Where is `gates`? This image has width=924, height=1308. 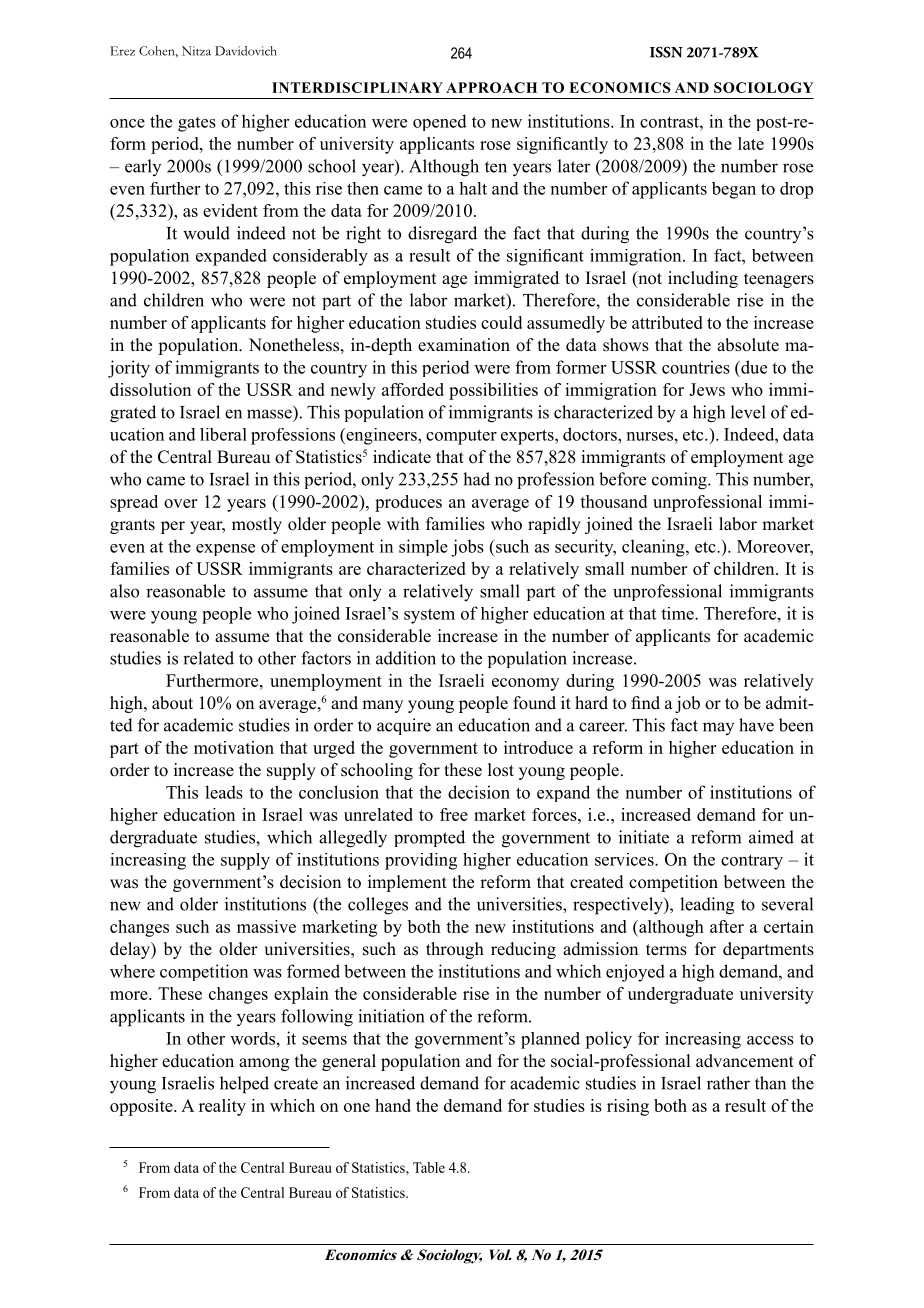 gates is located at coordinates (197, 124).
